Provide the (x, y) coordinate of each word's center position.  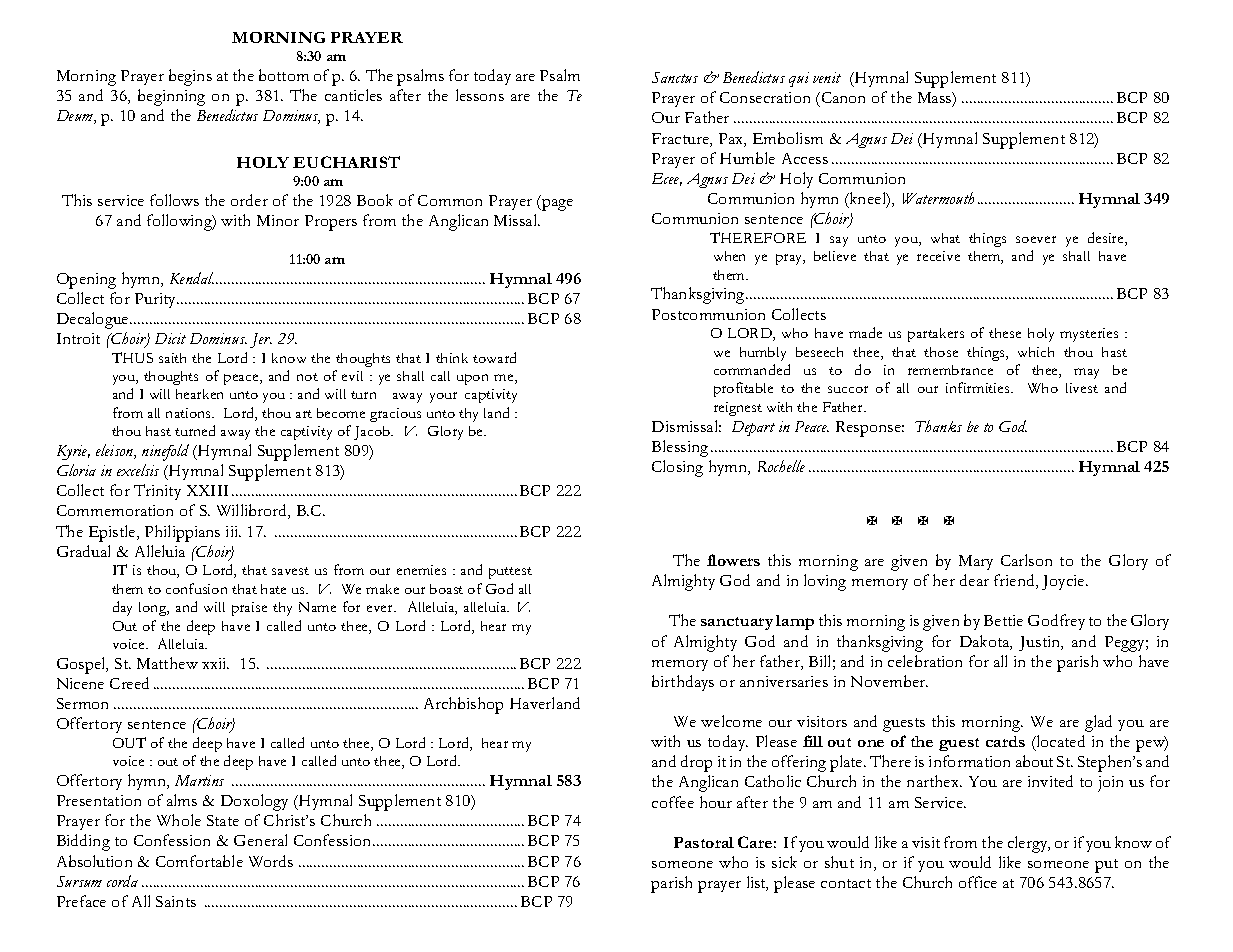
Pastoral (704, 842)
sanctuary (737, 623)
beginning (171, 97)
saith (172, 358)
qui (799, 79)
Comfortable (199, 861)
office (978, 882)
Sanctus (675, 77)
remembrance (950, 370)
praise (249, 609)
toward (494, 357)
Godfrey (1056, 622)
